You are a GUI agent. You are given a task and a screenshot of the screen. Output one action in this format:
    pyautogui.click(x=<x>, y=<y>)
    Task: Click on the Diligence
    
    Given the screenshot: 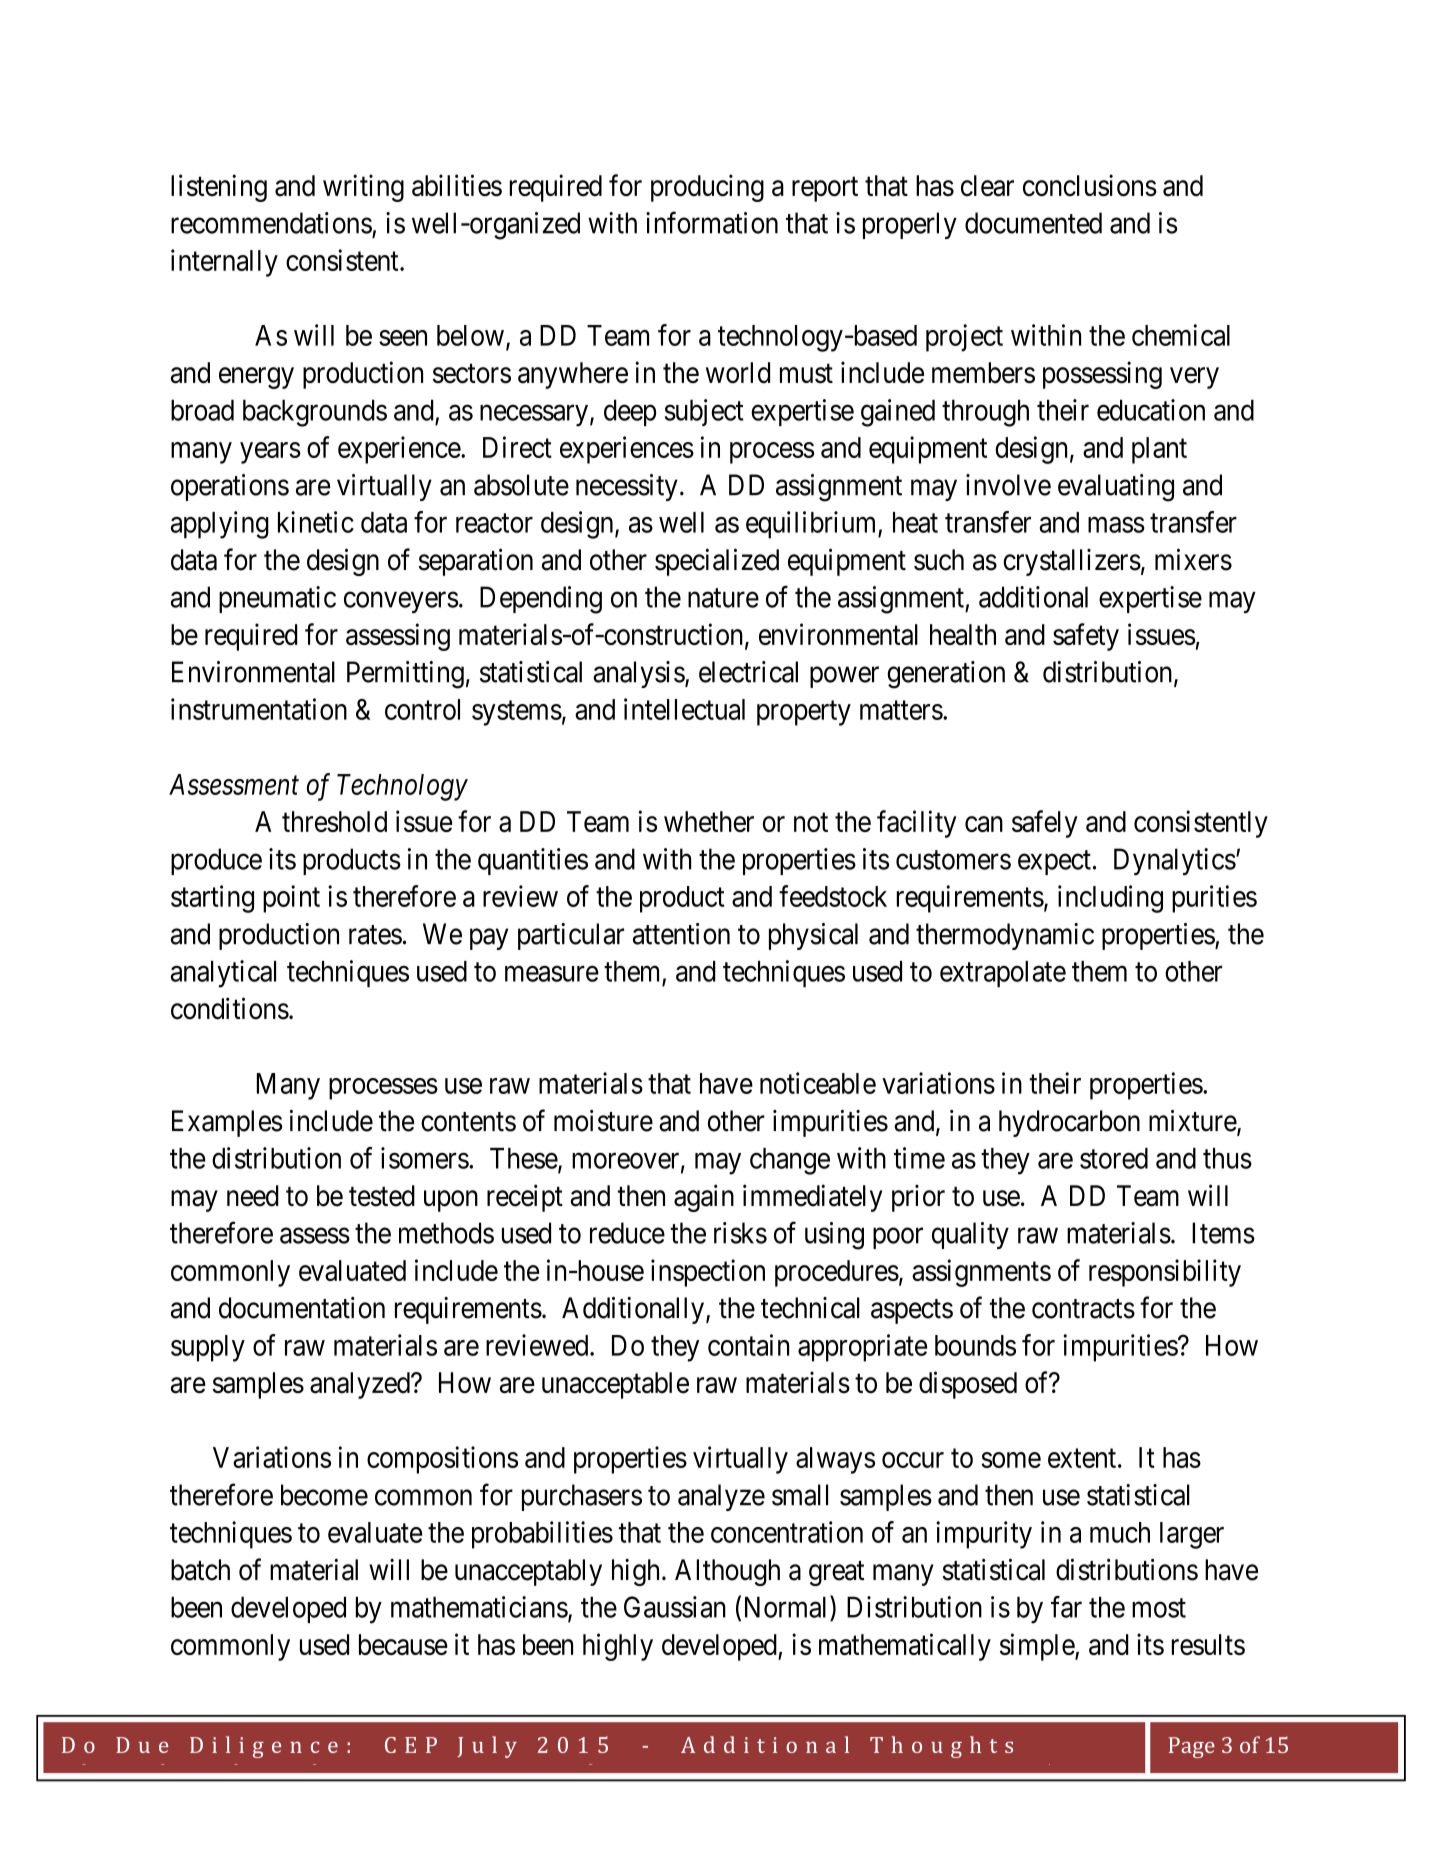 What is the action you would take?
    pyautogui.click(x=264, y=1747)
